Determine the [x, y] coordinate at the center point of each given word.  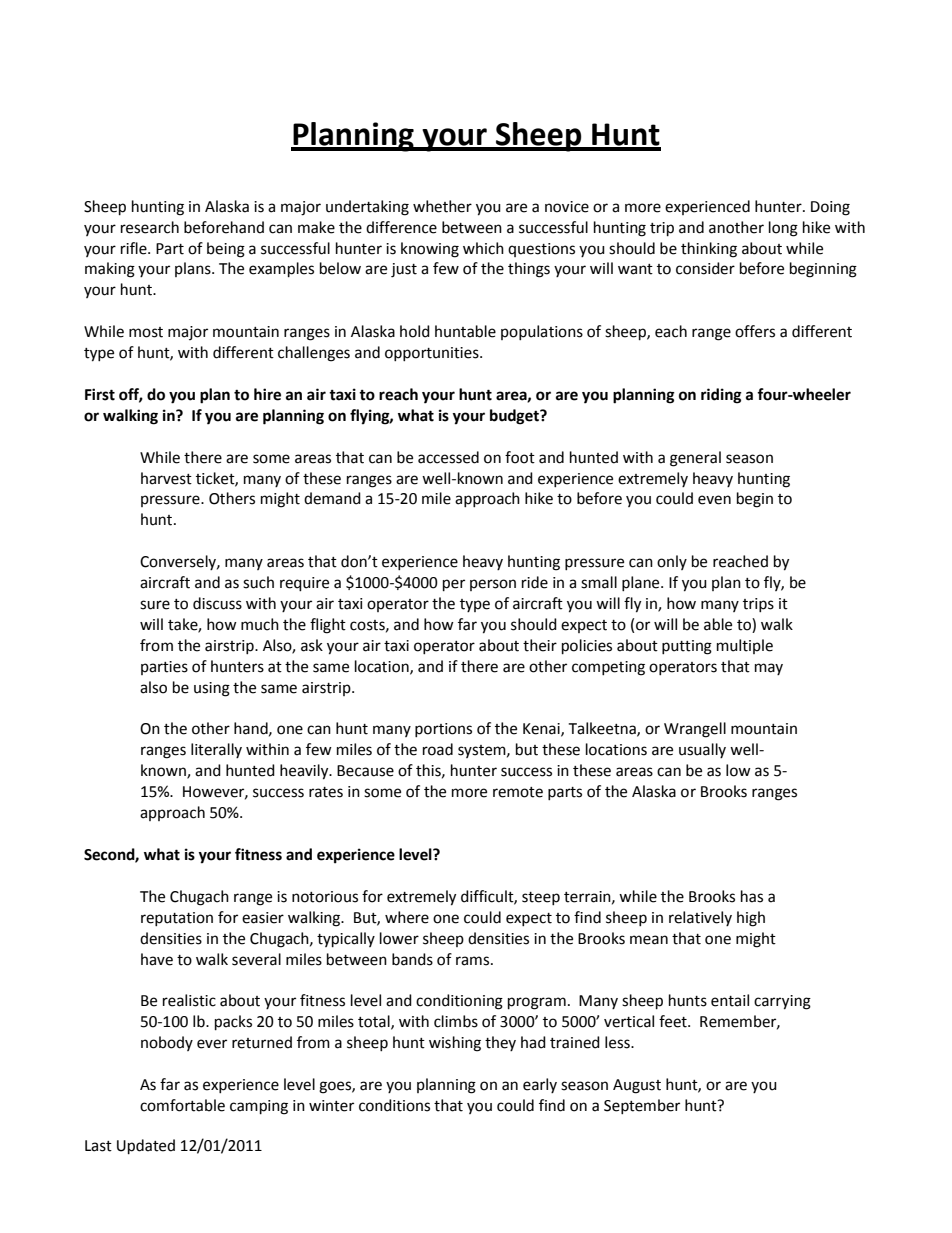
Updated [146, 1147]
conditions [394, 1105]
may [769, 669]
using [212, 689]
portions [443, 730]
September [642, 1106]
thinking [709, 250]
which [483, 248]
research [150, 227]
